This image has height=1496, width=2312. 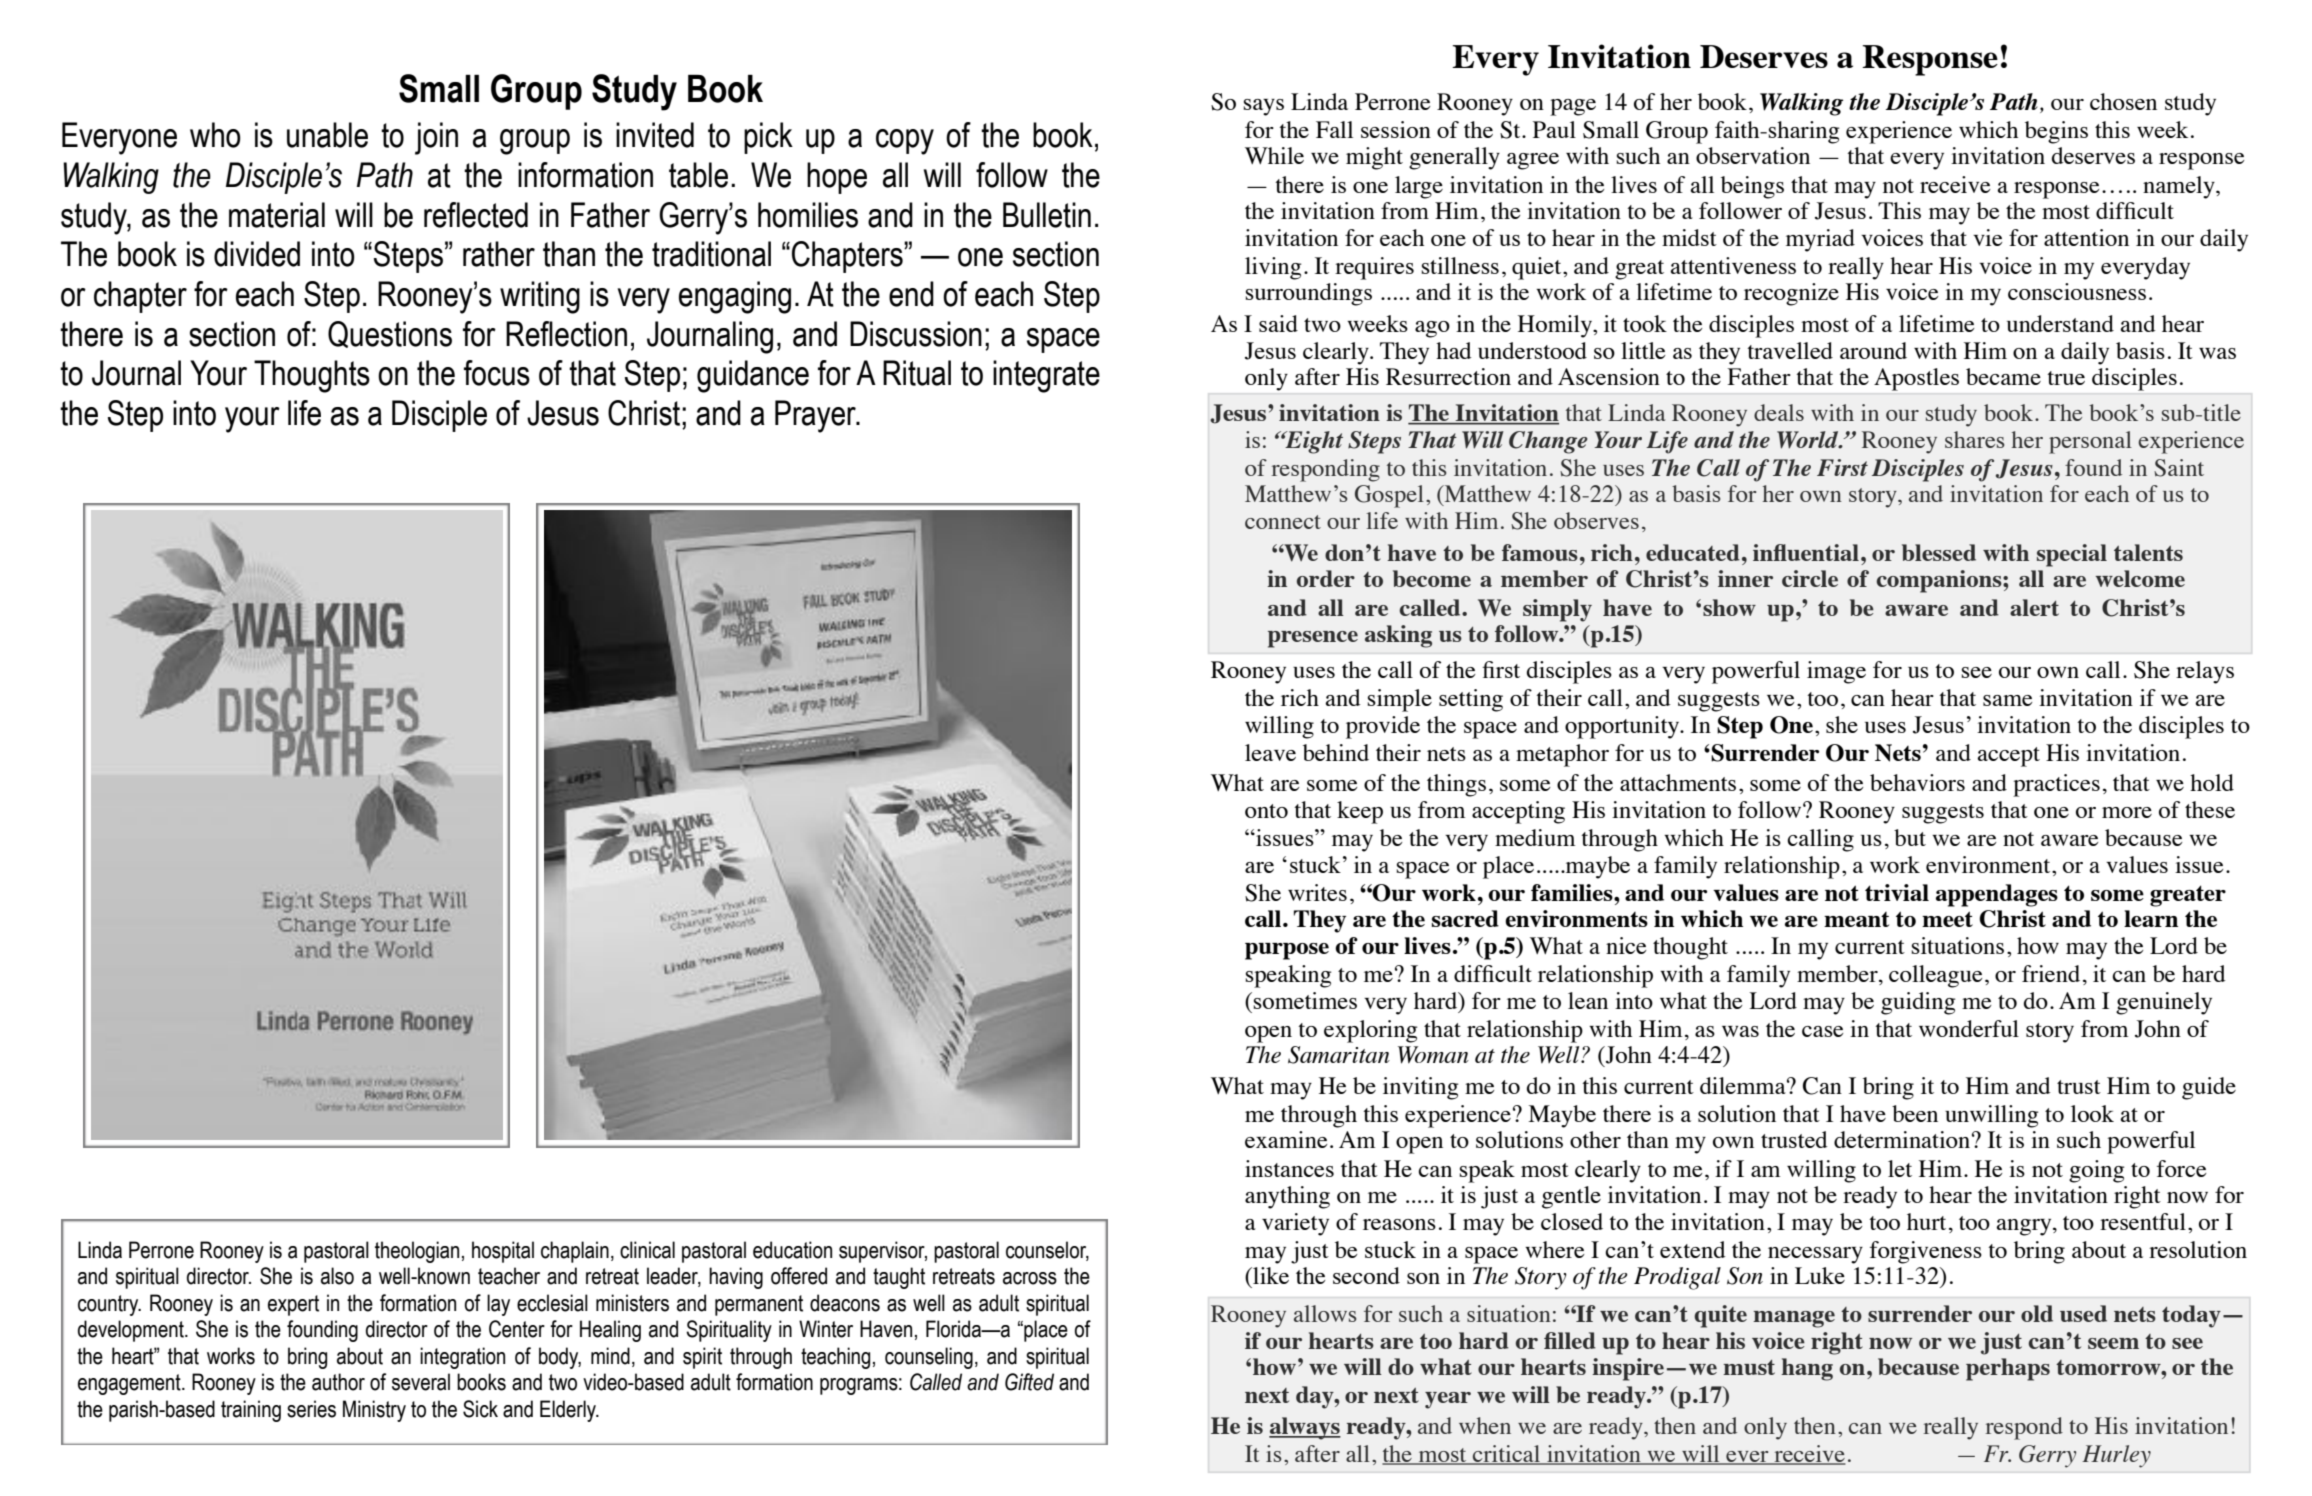 I want to click on onto, so click(x=1266, y=811).
